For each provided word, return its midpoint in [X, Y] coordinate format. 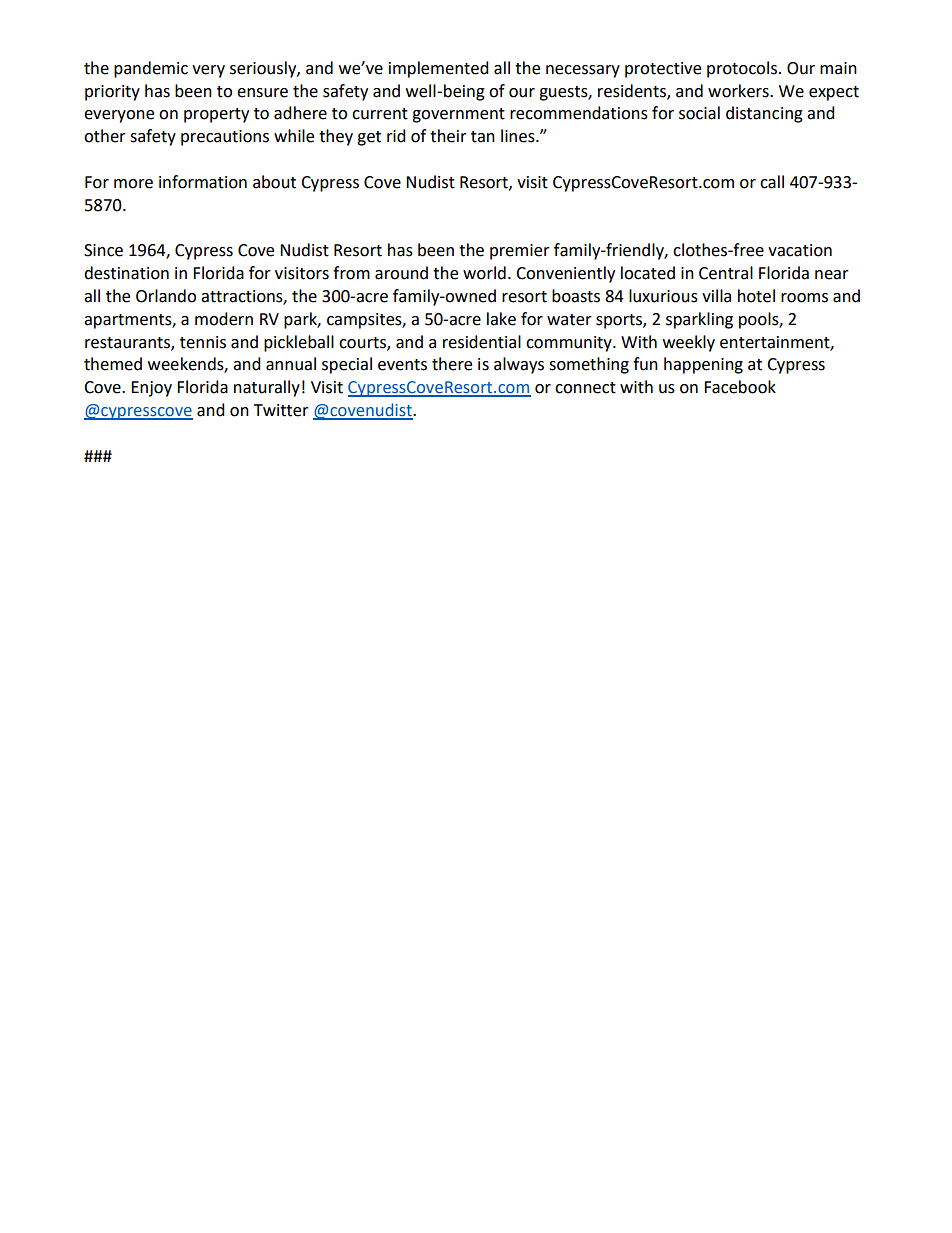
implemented [439, 69]
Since [103, 250]
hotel [756, 296]
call [772, 182]
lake [501, 319]
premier [520, 252]
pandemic [151, 69]
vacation [800, 250]
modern [224, 319]
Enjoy [151, 389]
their [448, 136]
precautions [225, 138]
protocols [742, 69]
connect [585, 388]
